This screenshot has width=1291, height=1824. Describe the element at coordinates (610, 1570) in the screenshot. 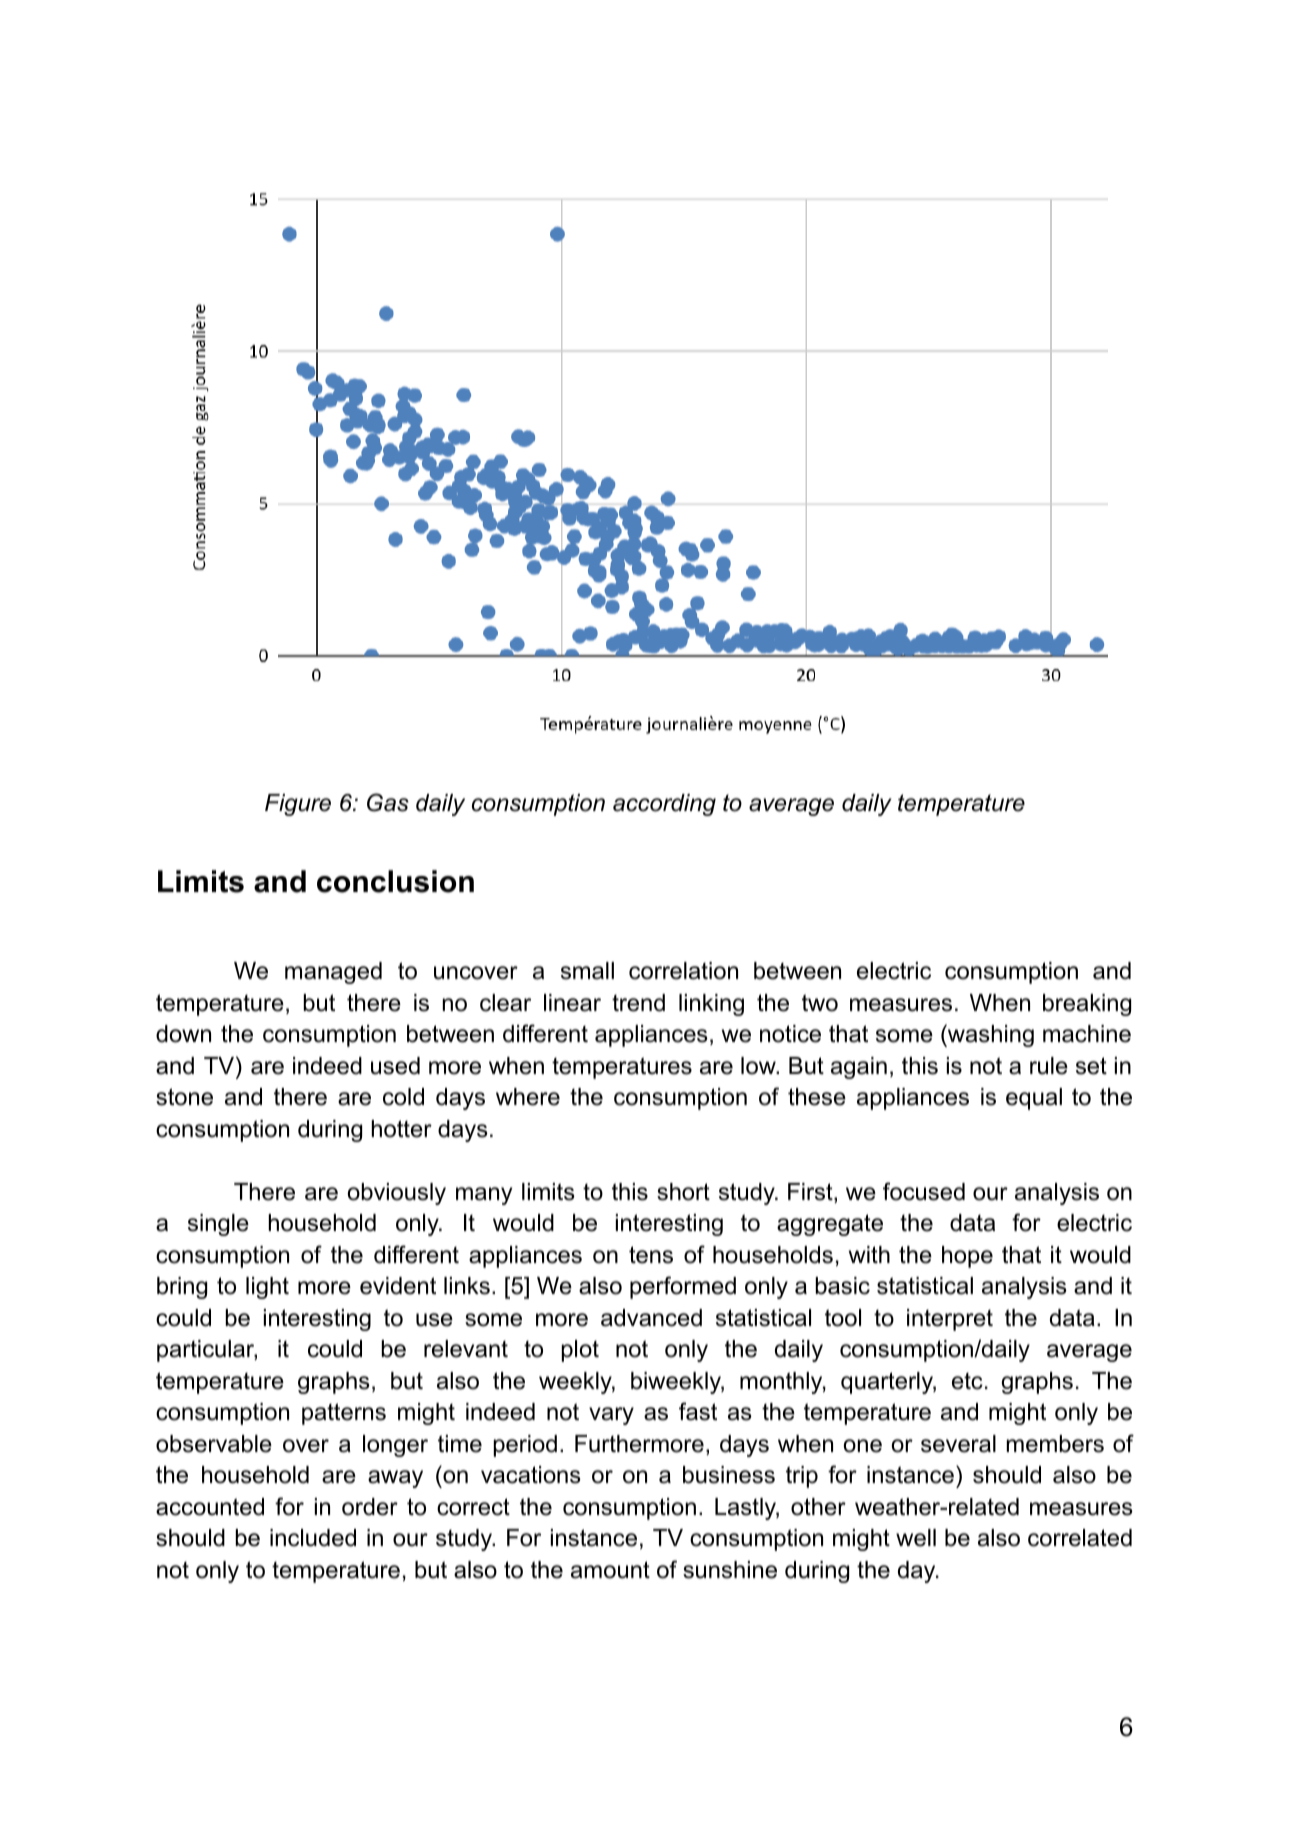

I see `amount` at that location.
